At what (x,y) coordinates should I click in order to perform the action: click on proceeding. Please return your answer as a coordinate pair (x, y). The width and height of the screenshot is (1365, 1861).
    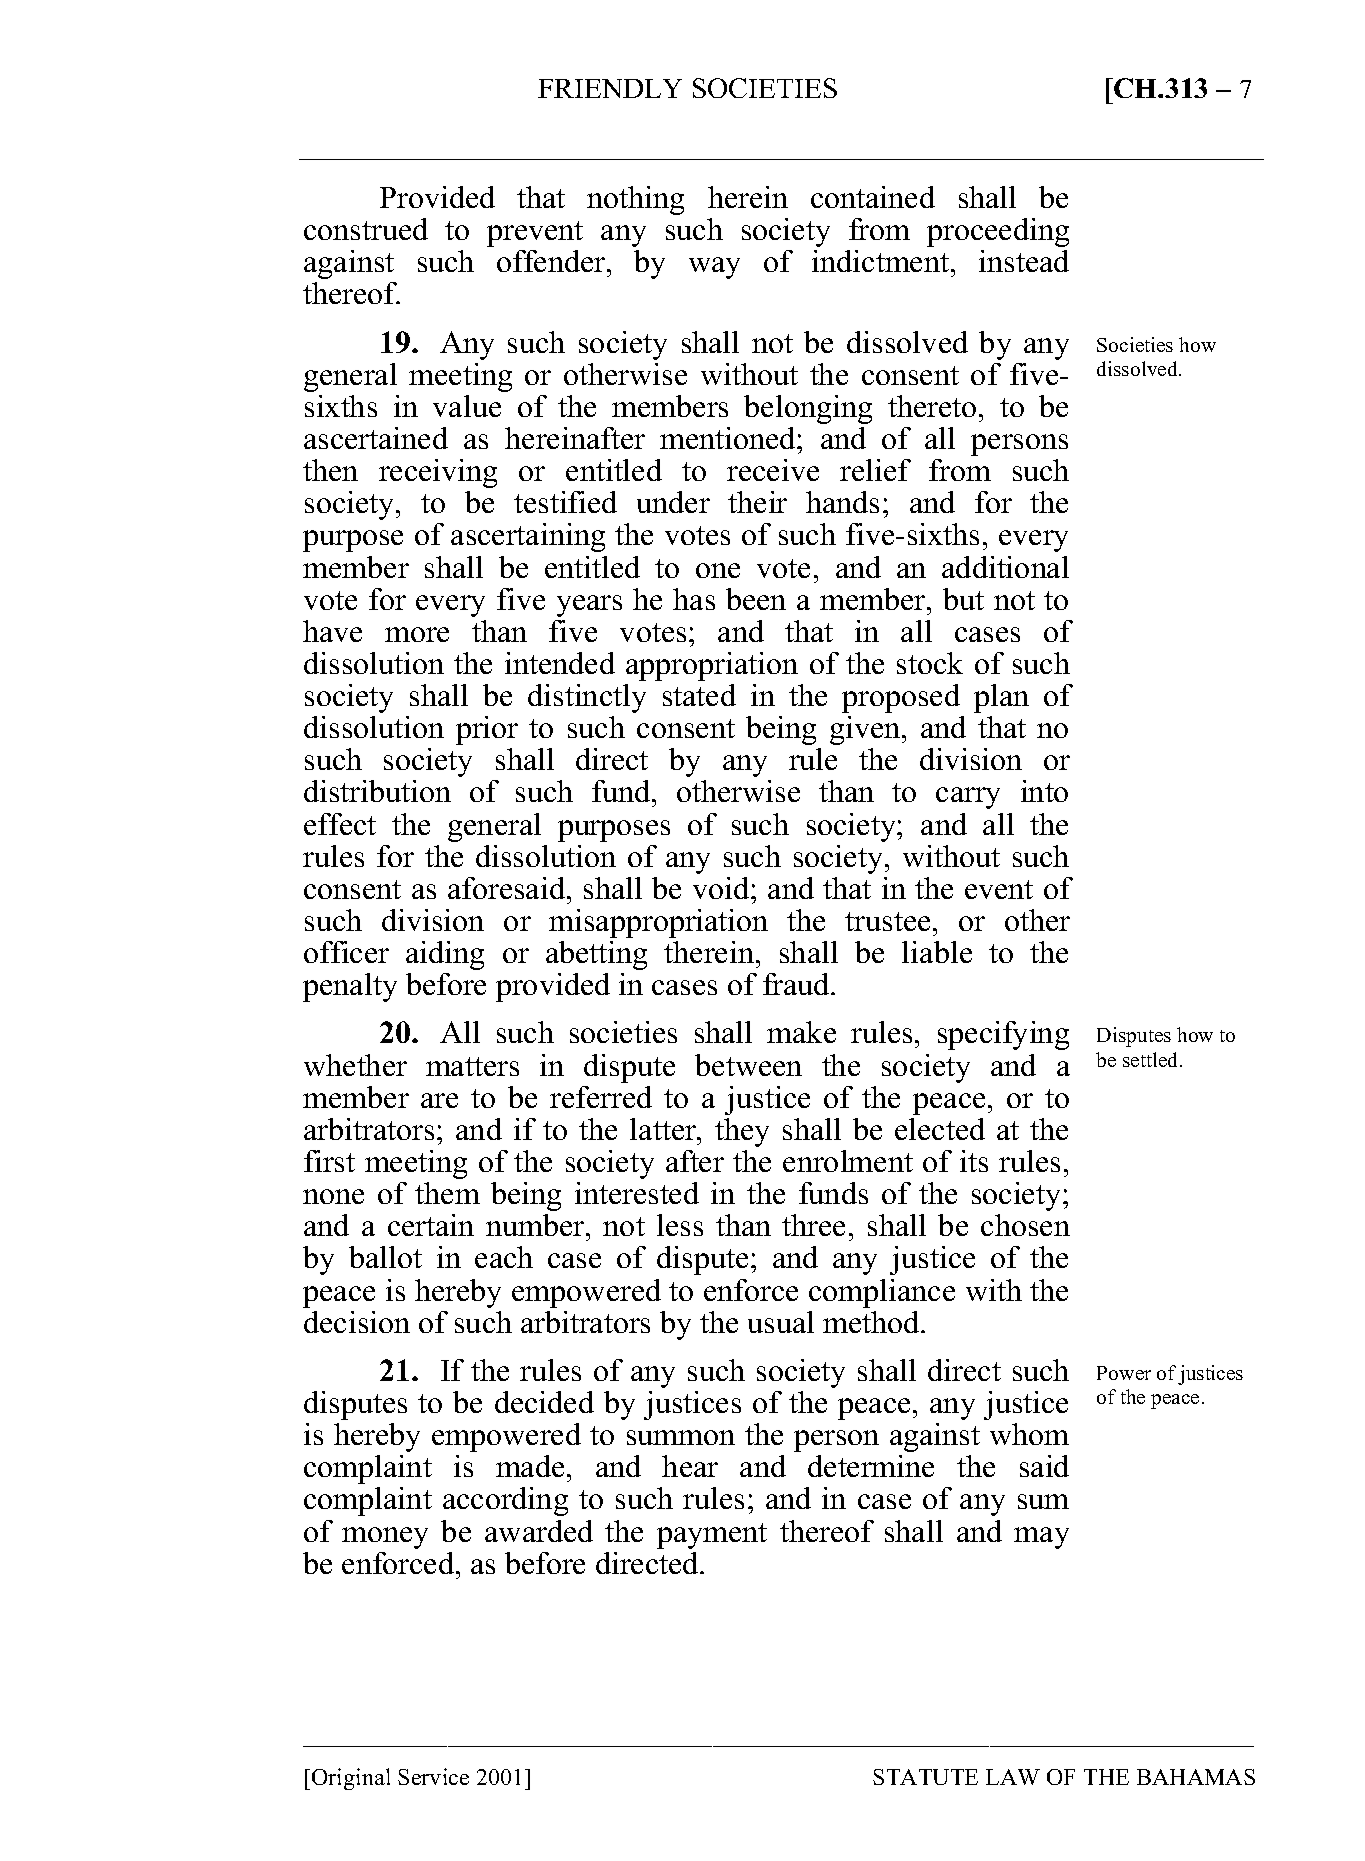
    Looking at the image, I should click on (998, 232).
